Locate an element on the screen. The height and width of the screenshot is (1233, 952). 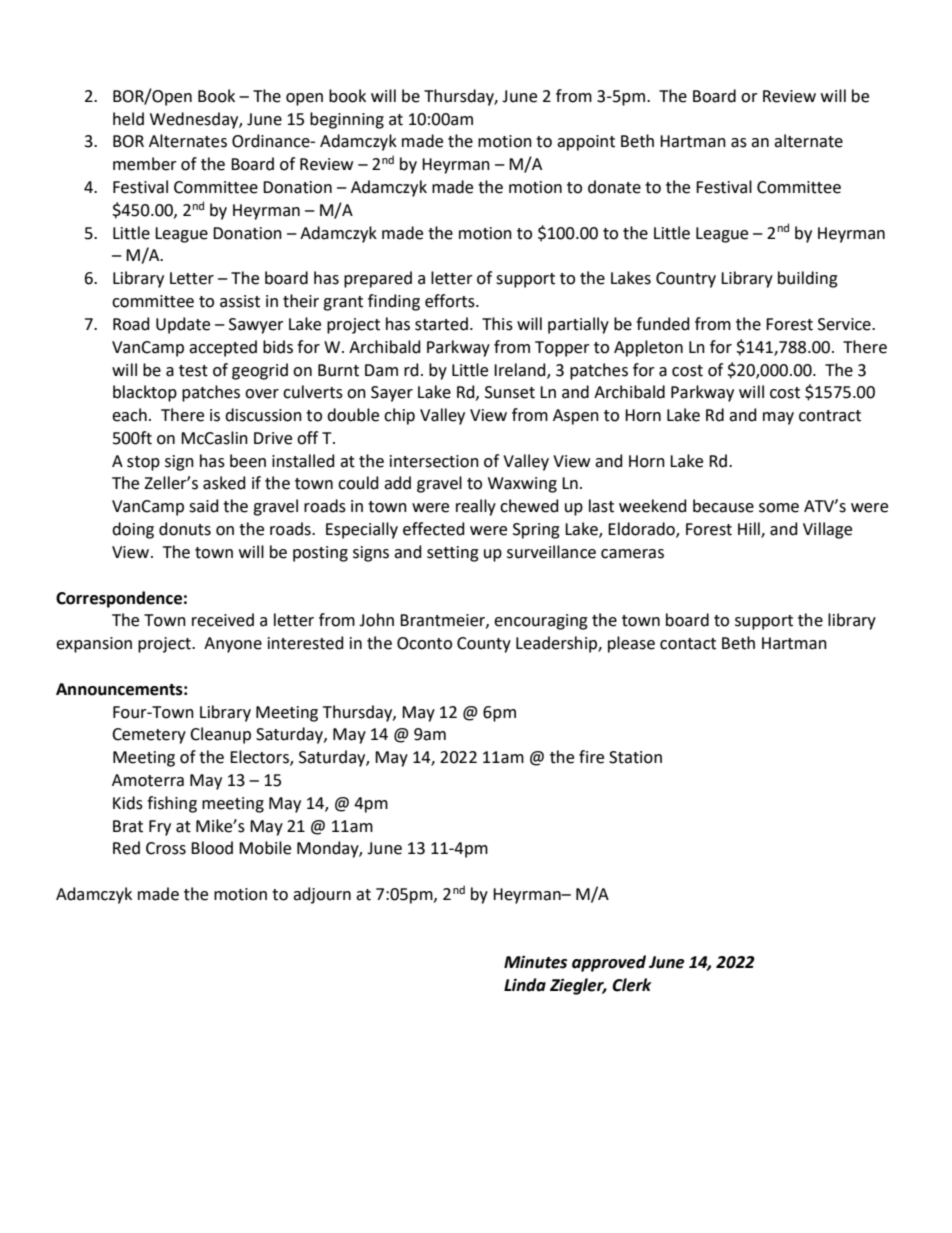
This is located at coordinates (497, 324).
